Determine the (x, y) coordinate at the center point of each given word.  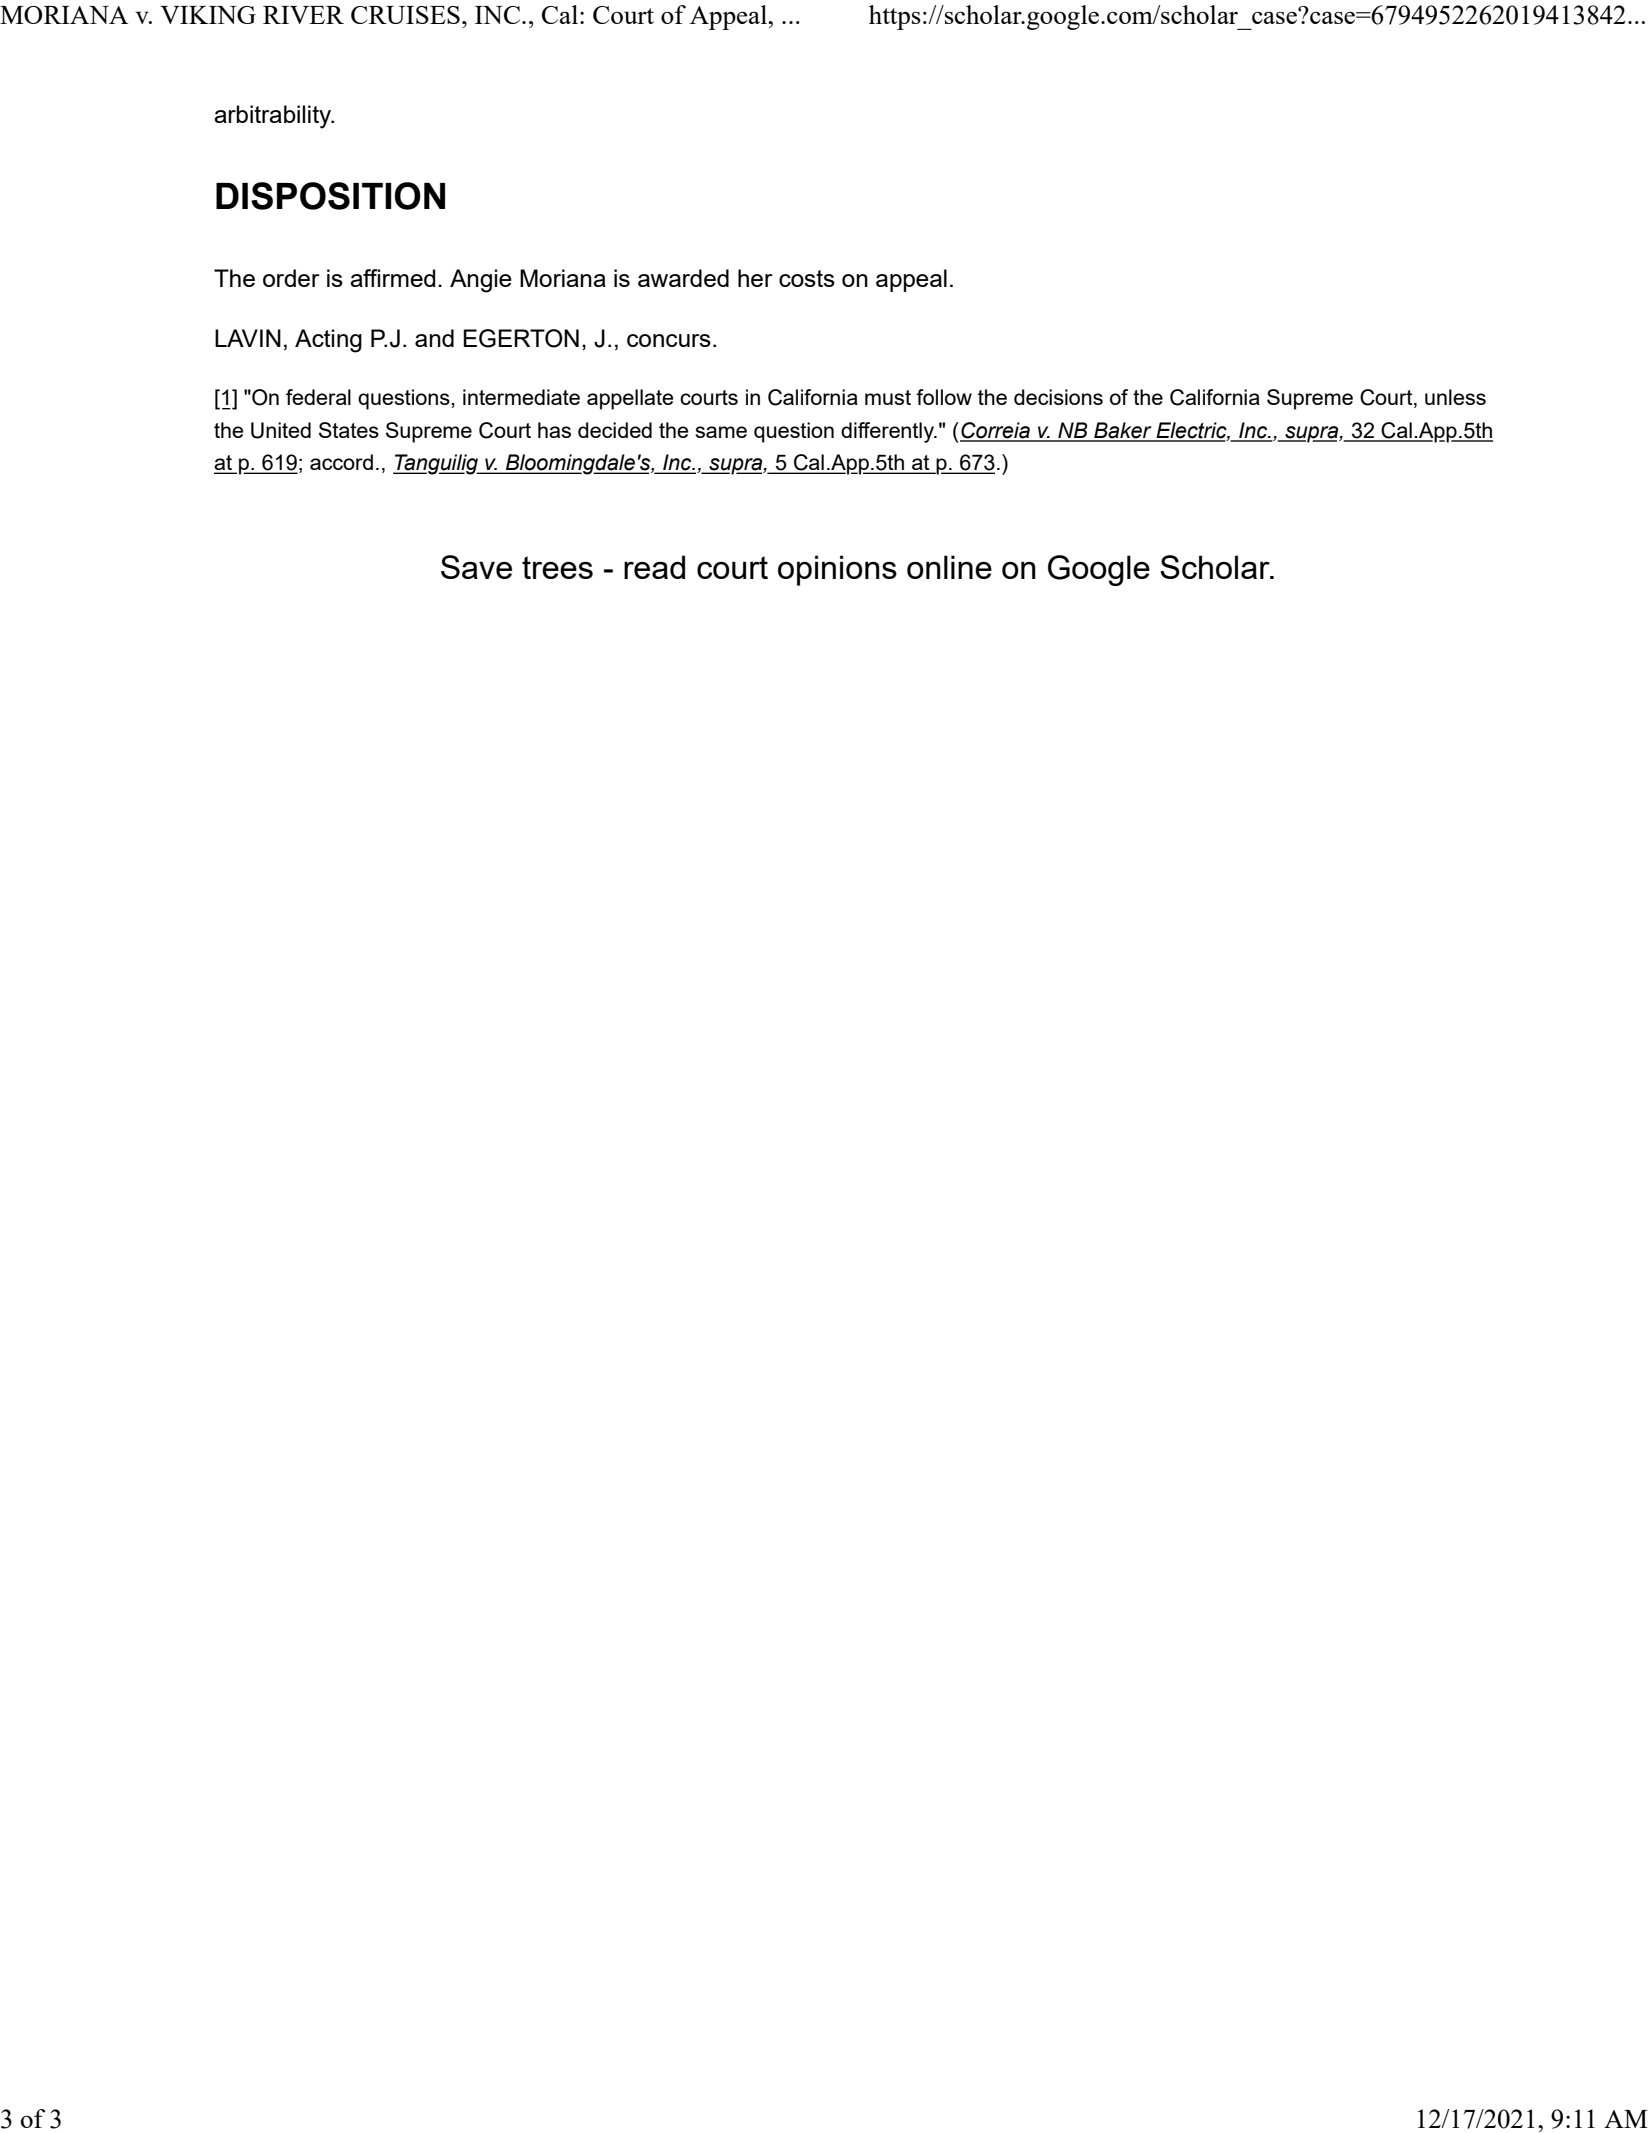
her (755, 278)
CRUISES (405, 15)
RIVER (303, 15)
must (888, 397)
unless (1455, 397)
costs (807, 278)
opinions (837, 570)
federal (318, 397)
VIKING (208, 15)
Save (476, 567)
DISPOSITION (330, 196)
